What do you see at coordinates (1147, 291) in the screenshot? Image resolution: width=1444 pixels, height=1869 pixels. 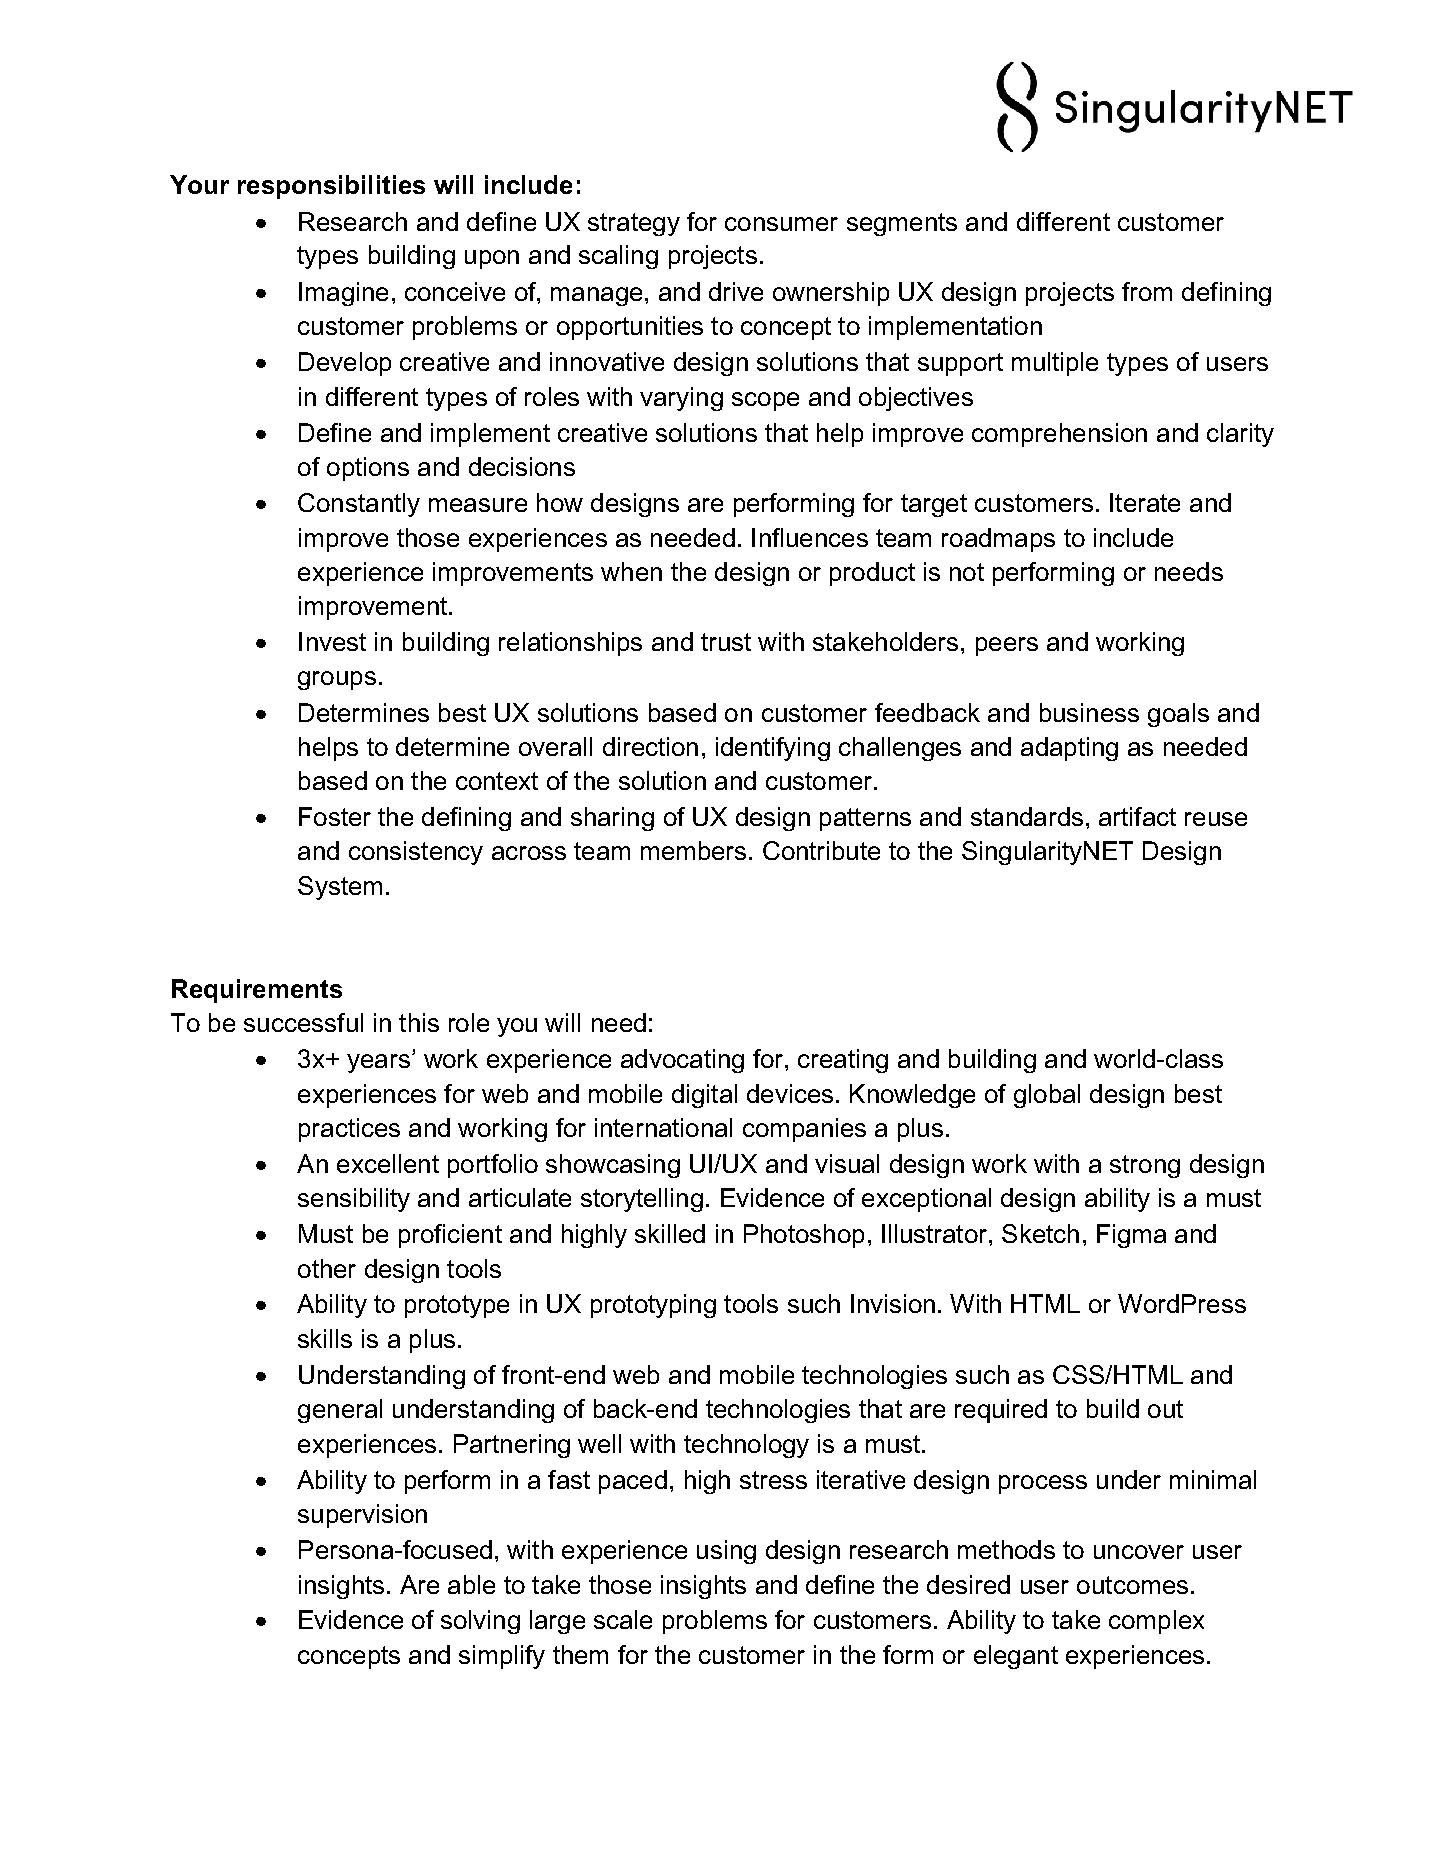 I see `from` at bounding box center [1147, 291].
